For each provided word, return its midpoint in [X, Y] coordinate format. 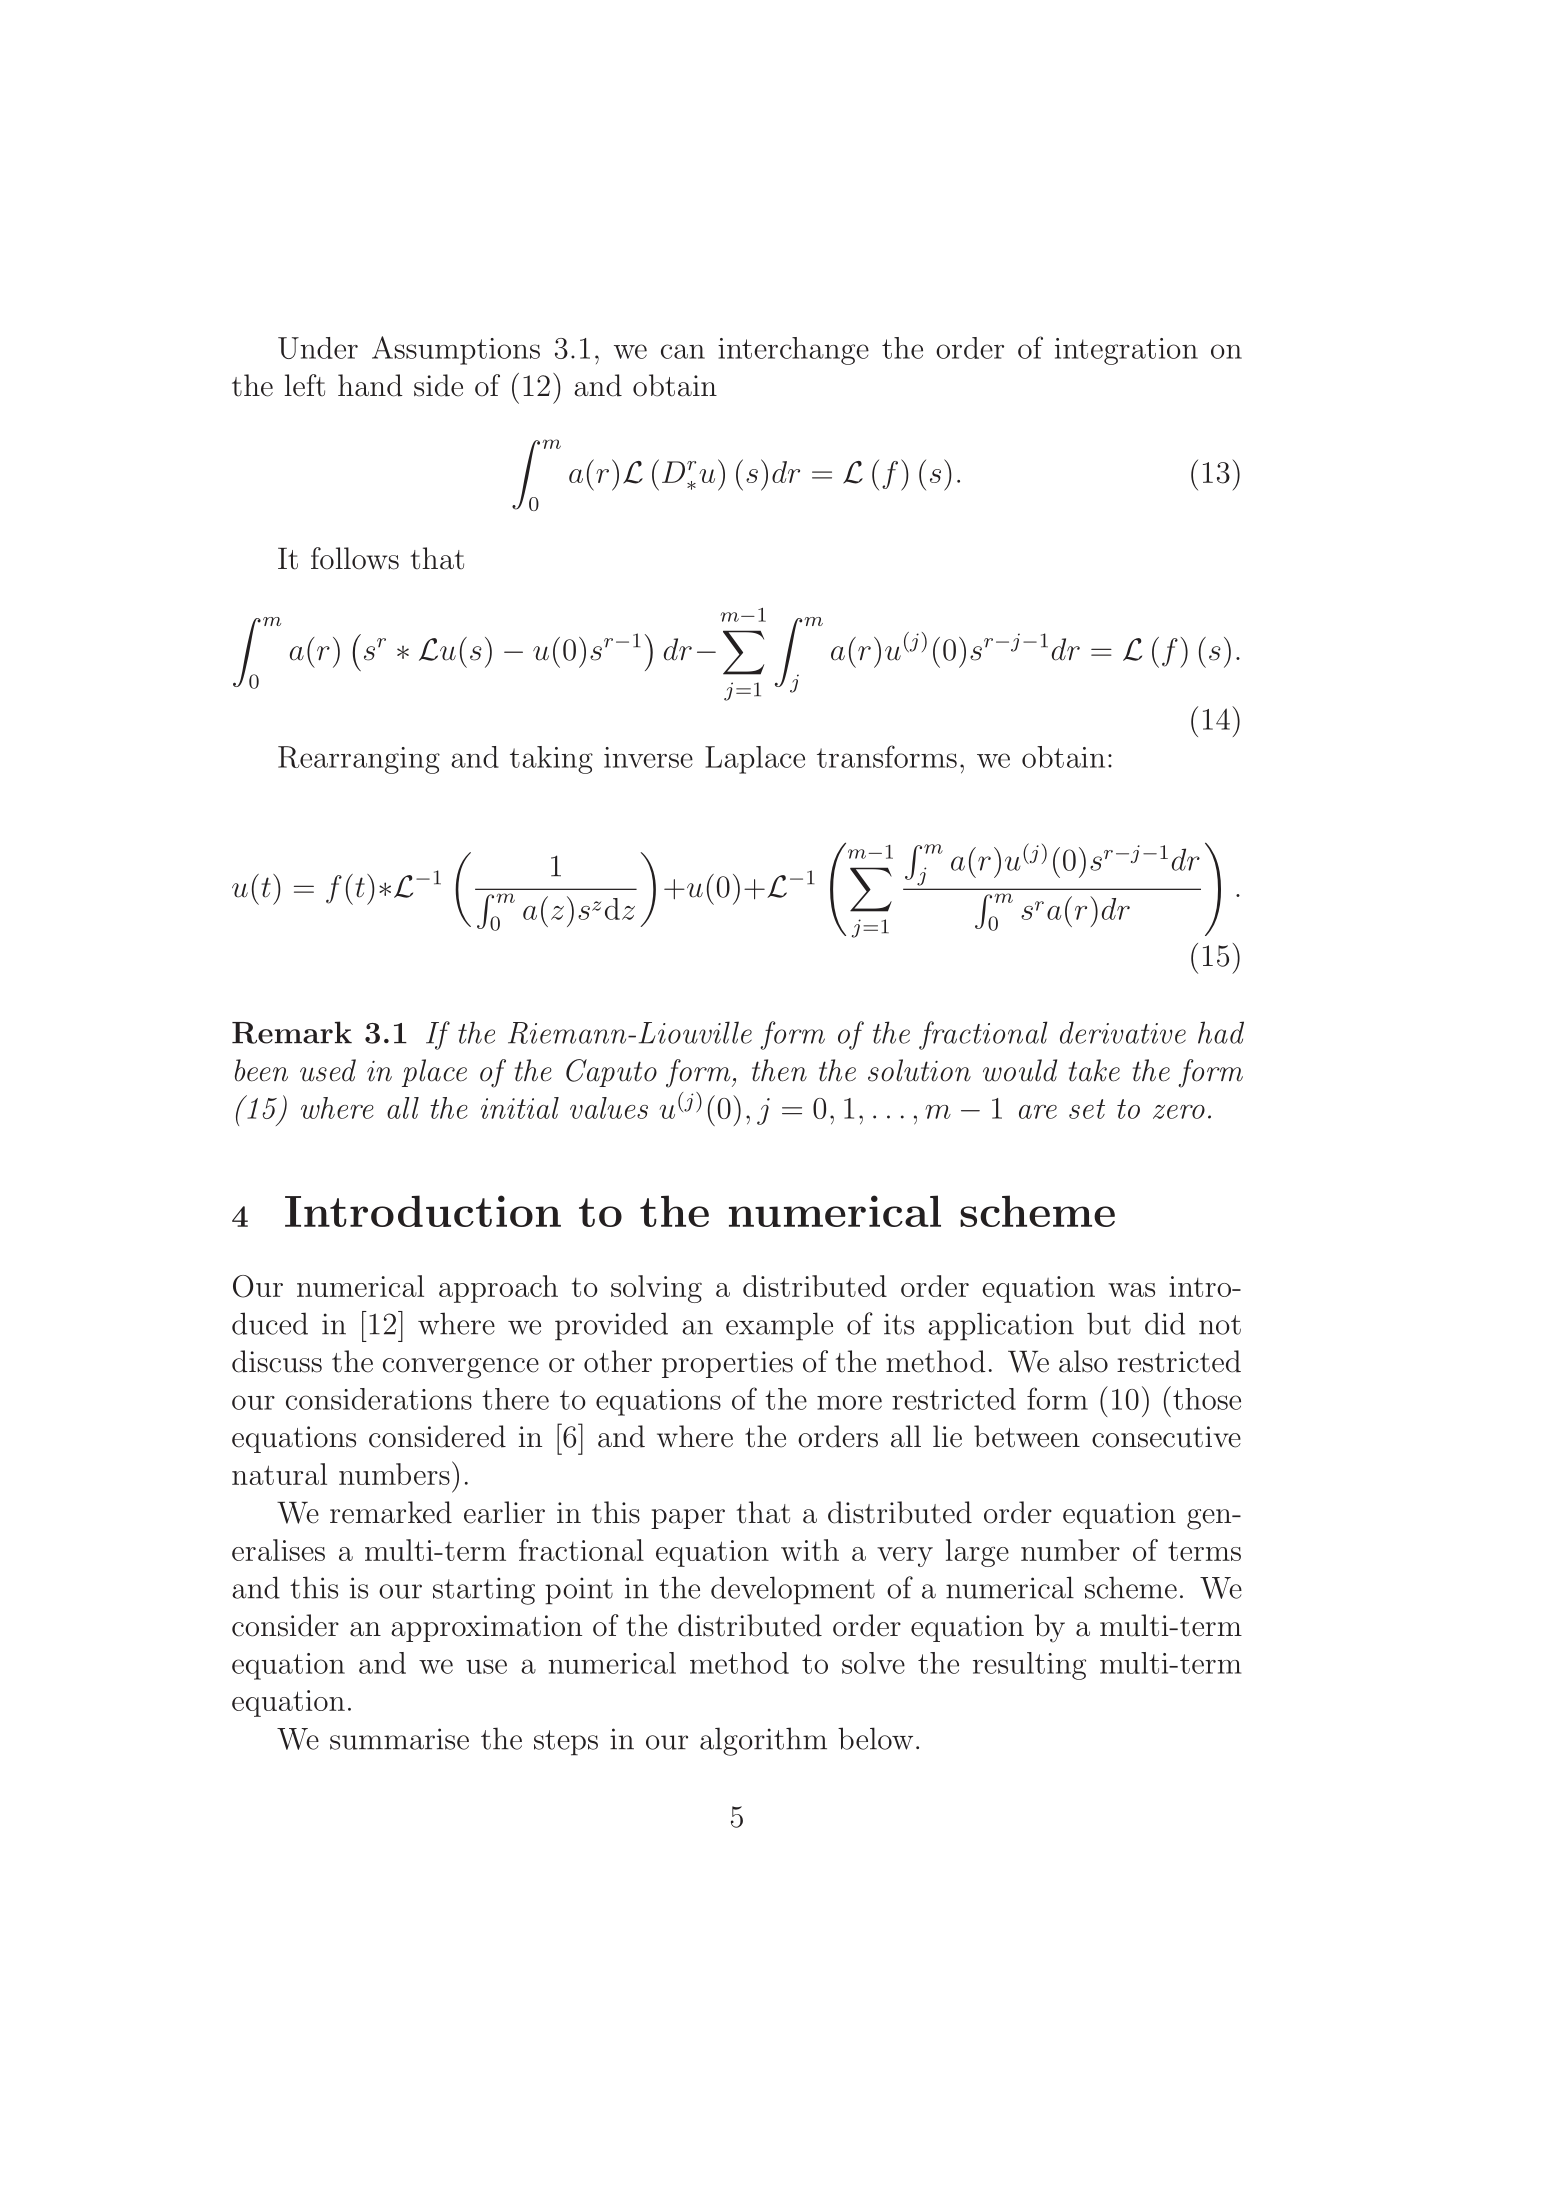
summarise [399, 1739]
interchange [793, 351]
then [779, 1070]
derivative [1123, 1032]
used [328, 1070]
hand [370, 385]
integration [1126, 351]
